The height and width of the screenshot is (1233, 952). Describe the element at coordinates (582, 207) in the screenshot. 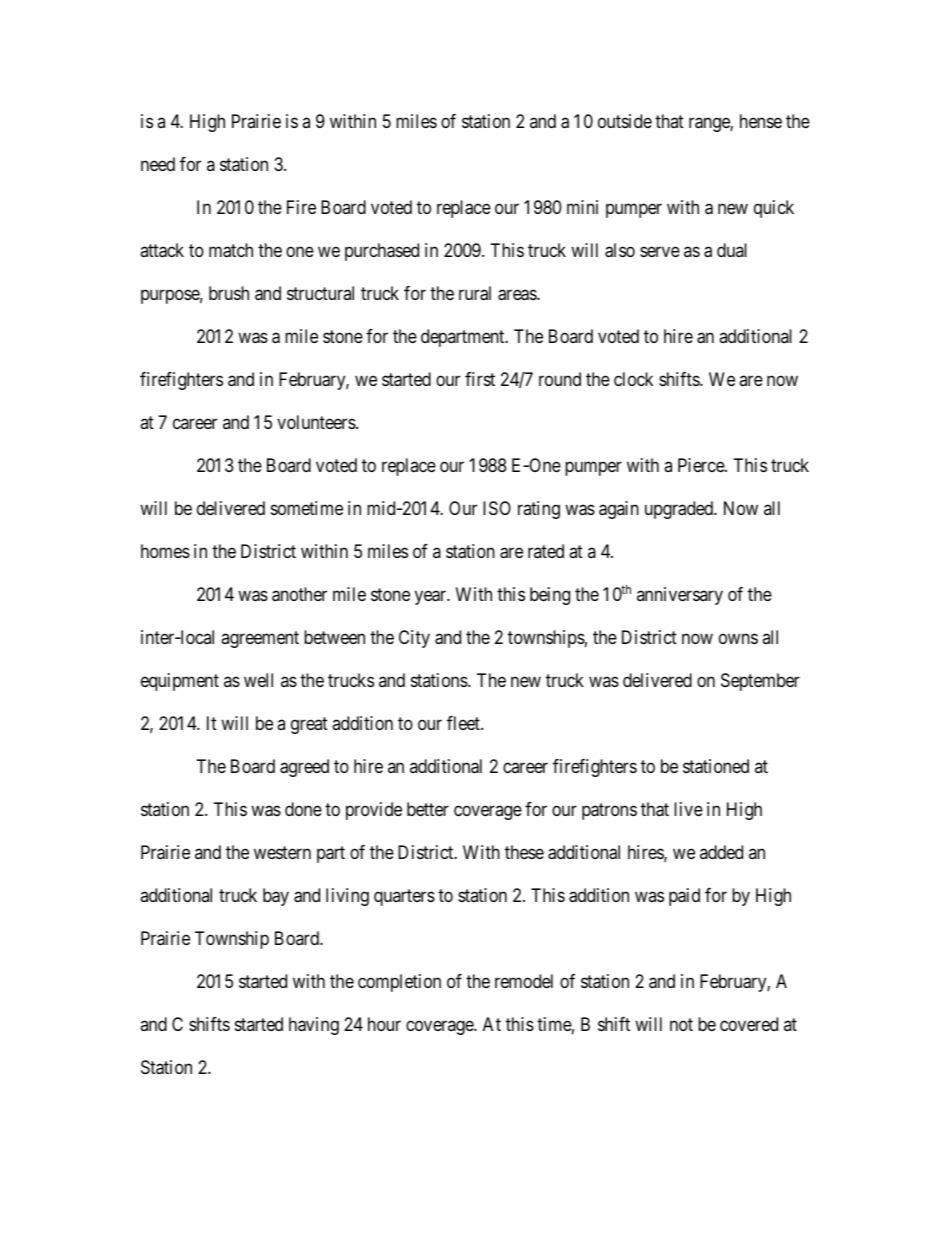

I see `mini` at that location.
